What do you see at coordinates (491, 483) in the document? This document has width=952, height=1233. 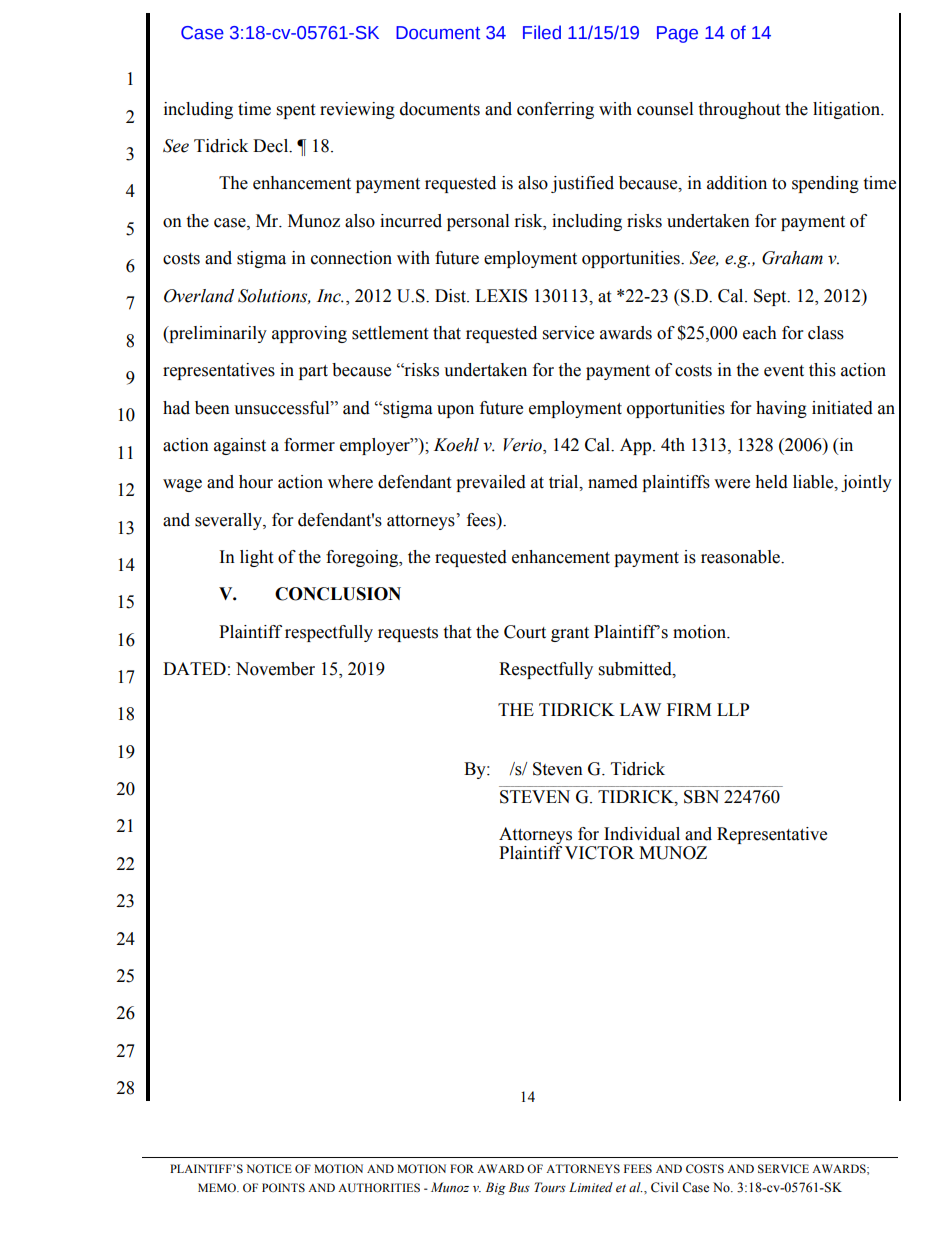 I see `prevailed` at bounding box center [491, 483].
